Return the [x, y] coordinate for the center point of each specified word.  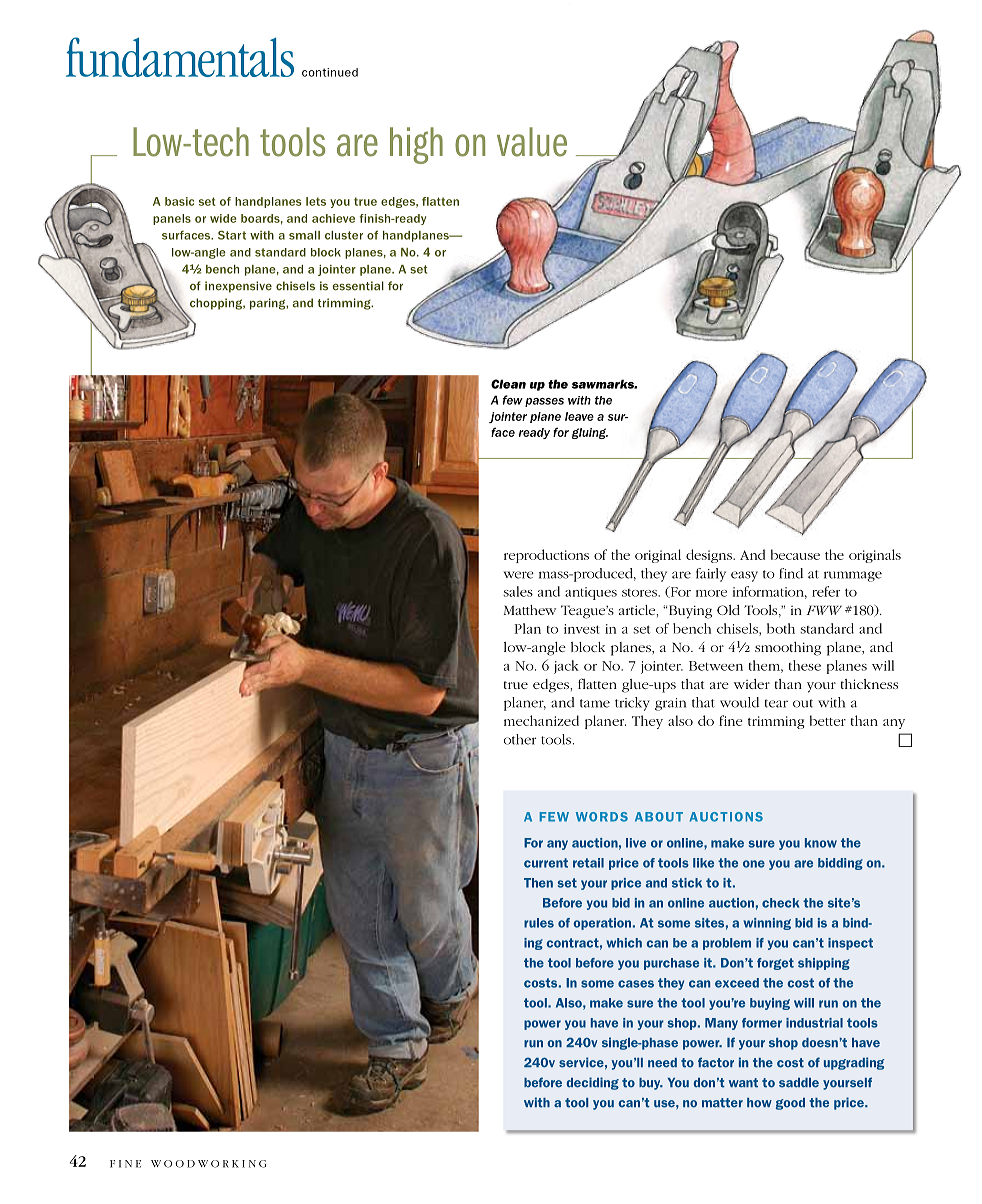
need [662, 1063]
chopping [217, 304]
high [416, 145]
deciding [592, 1083]
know [821, 843]
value [532, 142]
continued [330, 72]
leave [579, 416]
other [520, 739]
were [518, 575]
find [791, 573]
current [546, 863]
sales [518, 591]
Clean [508, 384]
